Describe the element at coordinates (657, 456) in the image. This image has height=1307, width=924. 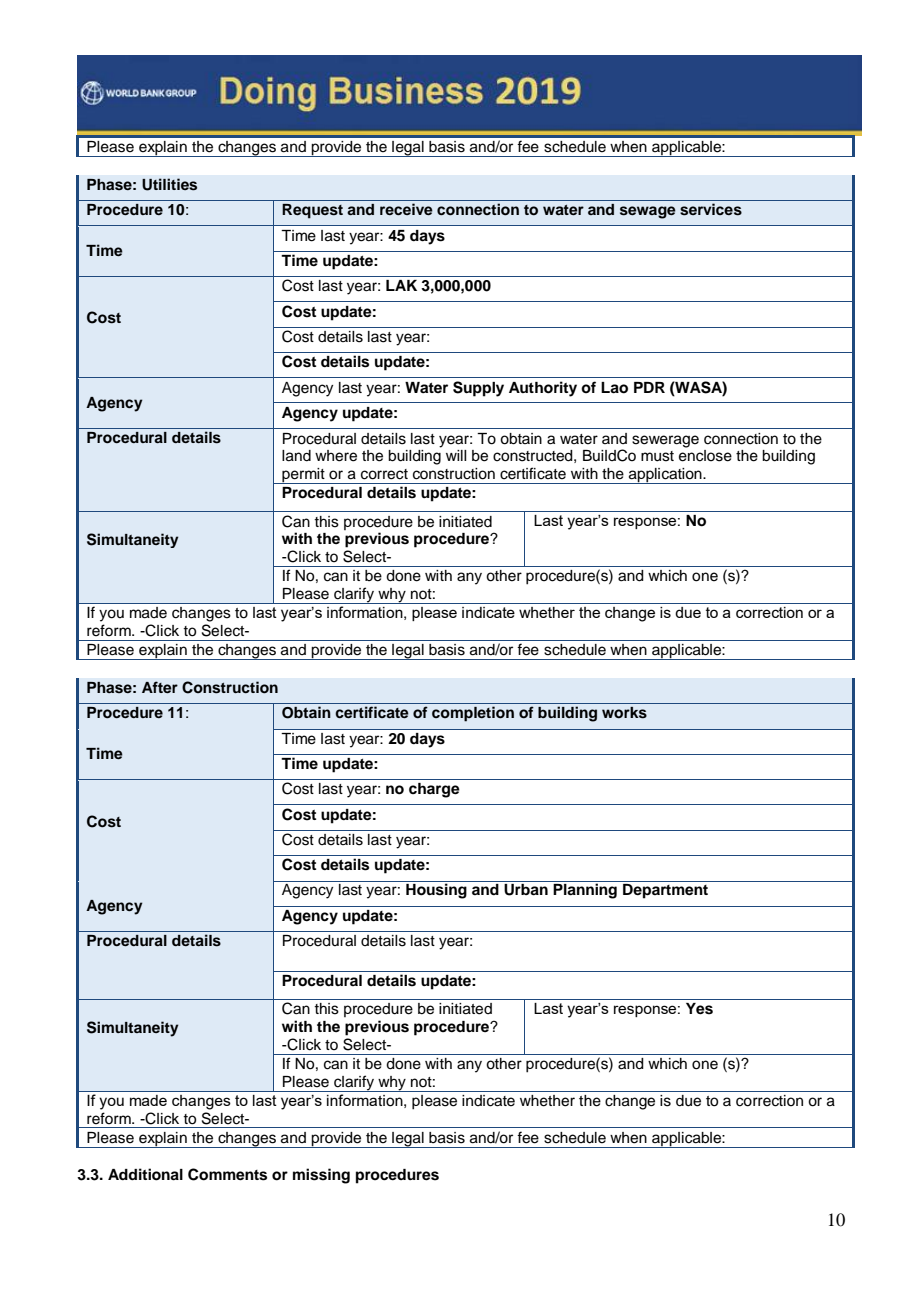
I see `must` at that location.
